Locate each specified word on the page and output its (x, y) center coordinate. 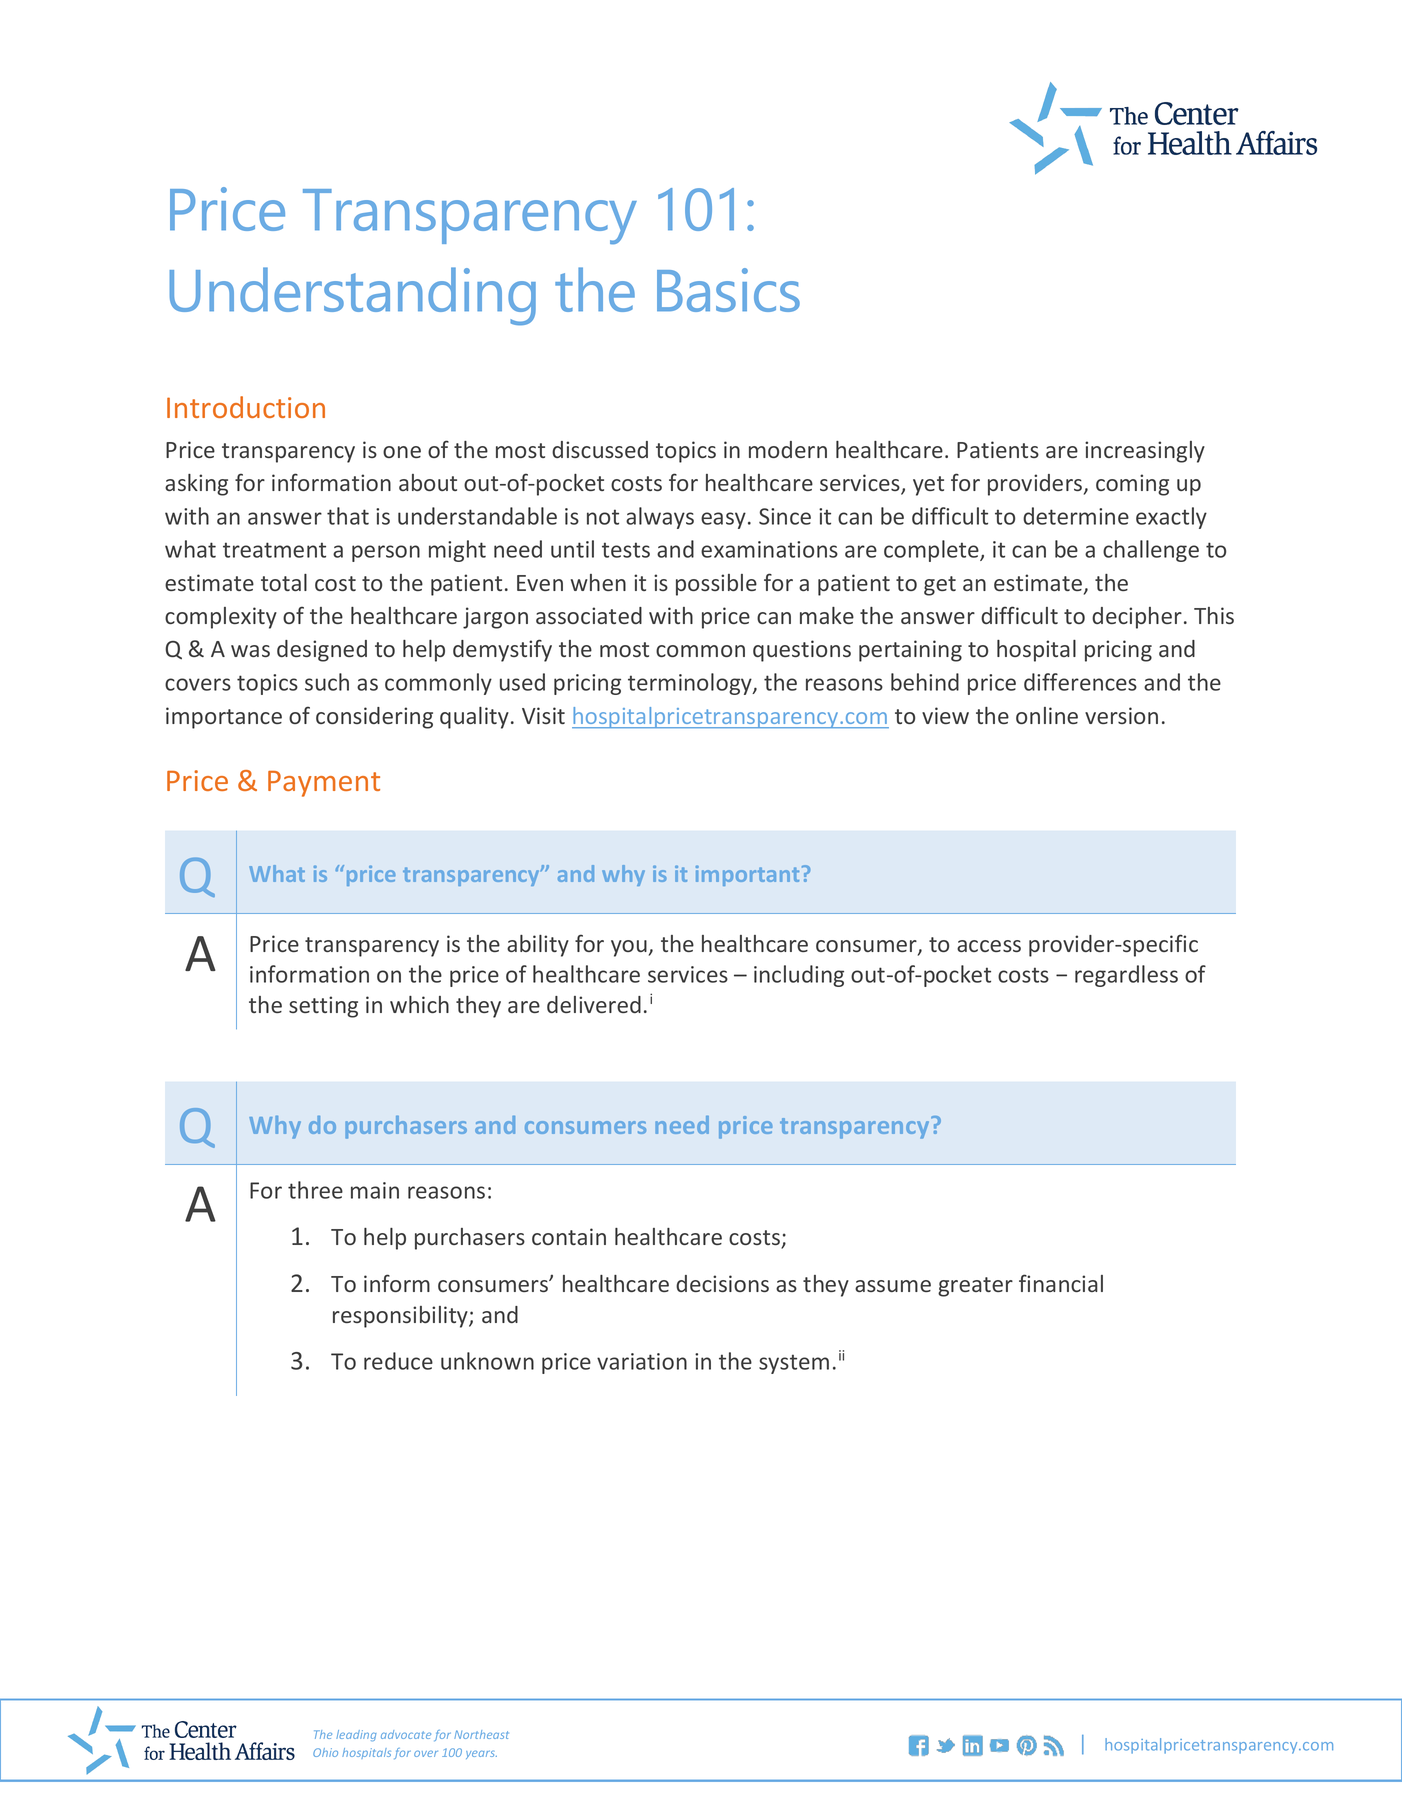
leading (356, 1735)
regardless (1126, 976)
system (794, 1364)
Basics (728, 290)
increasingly (1145, 452)
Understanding (353, 296)
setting (323, 1007)
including (799, 976)
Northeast (481, 1734)
